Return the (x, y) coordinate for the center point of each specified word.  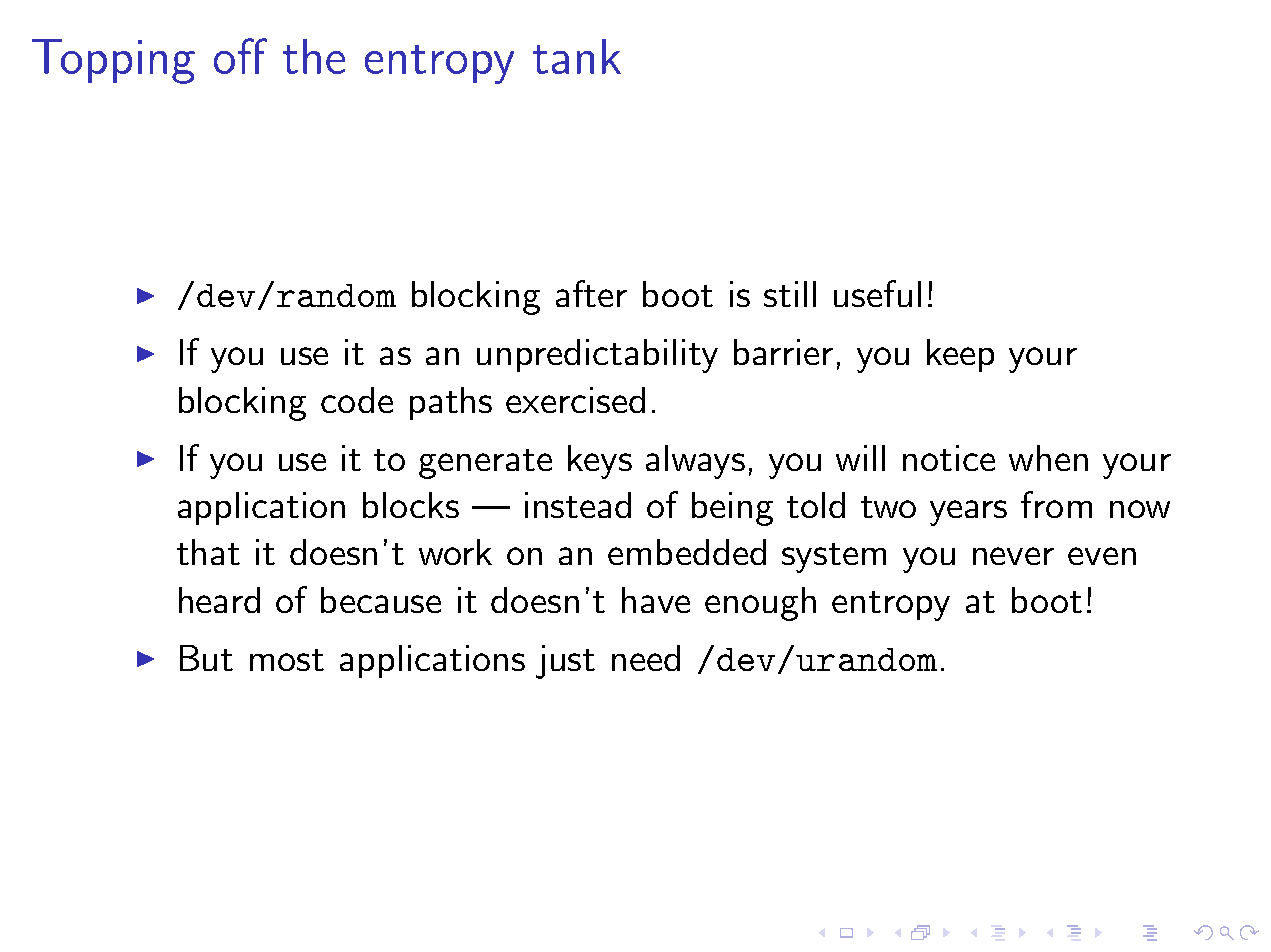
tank (577, 56)
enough (760, 604)
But (206, 658)
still (790, 294)
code (357, 400)
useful (877, 293)
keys (600, 462)
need (646, 658)
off (240, 56)
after (591, 293)
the (314, 56)
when (1048, 458)
